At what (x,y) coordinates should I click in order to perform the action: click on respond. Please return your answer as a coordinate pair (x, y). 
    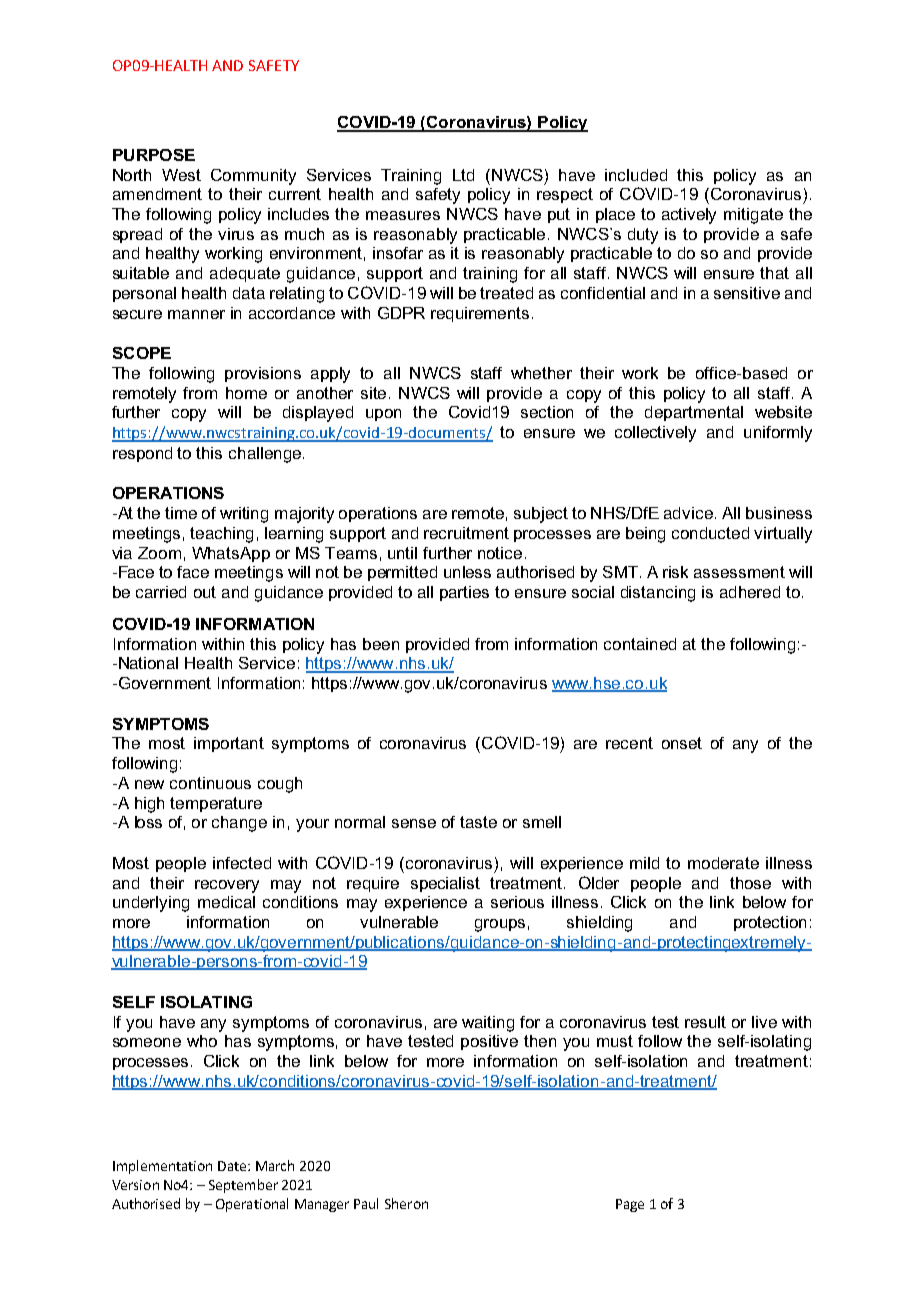
    Looking at the image, I should click on (142, 454).
